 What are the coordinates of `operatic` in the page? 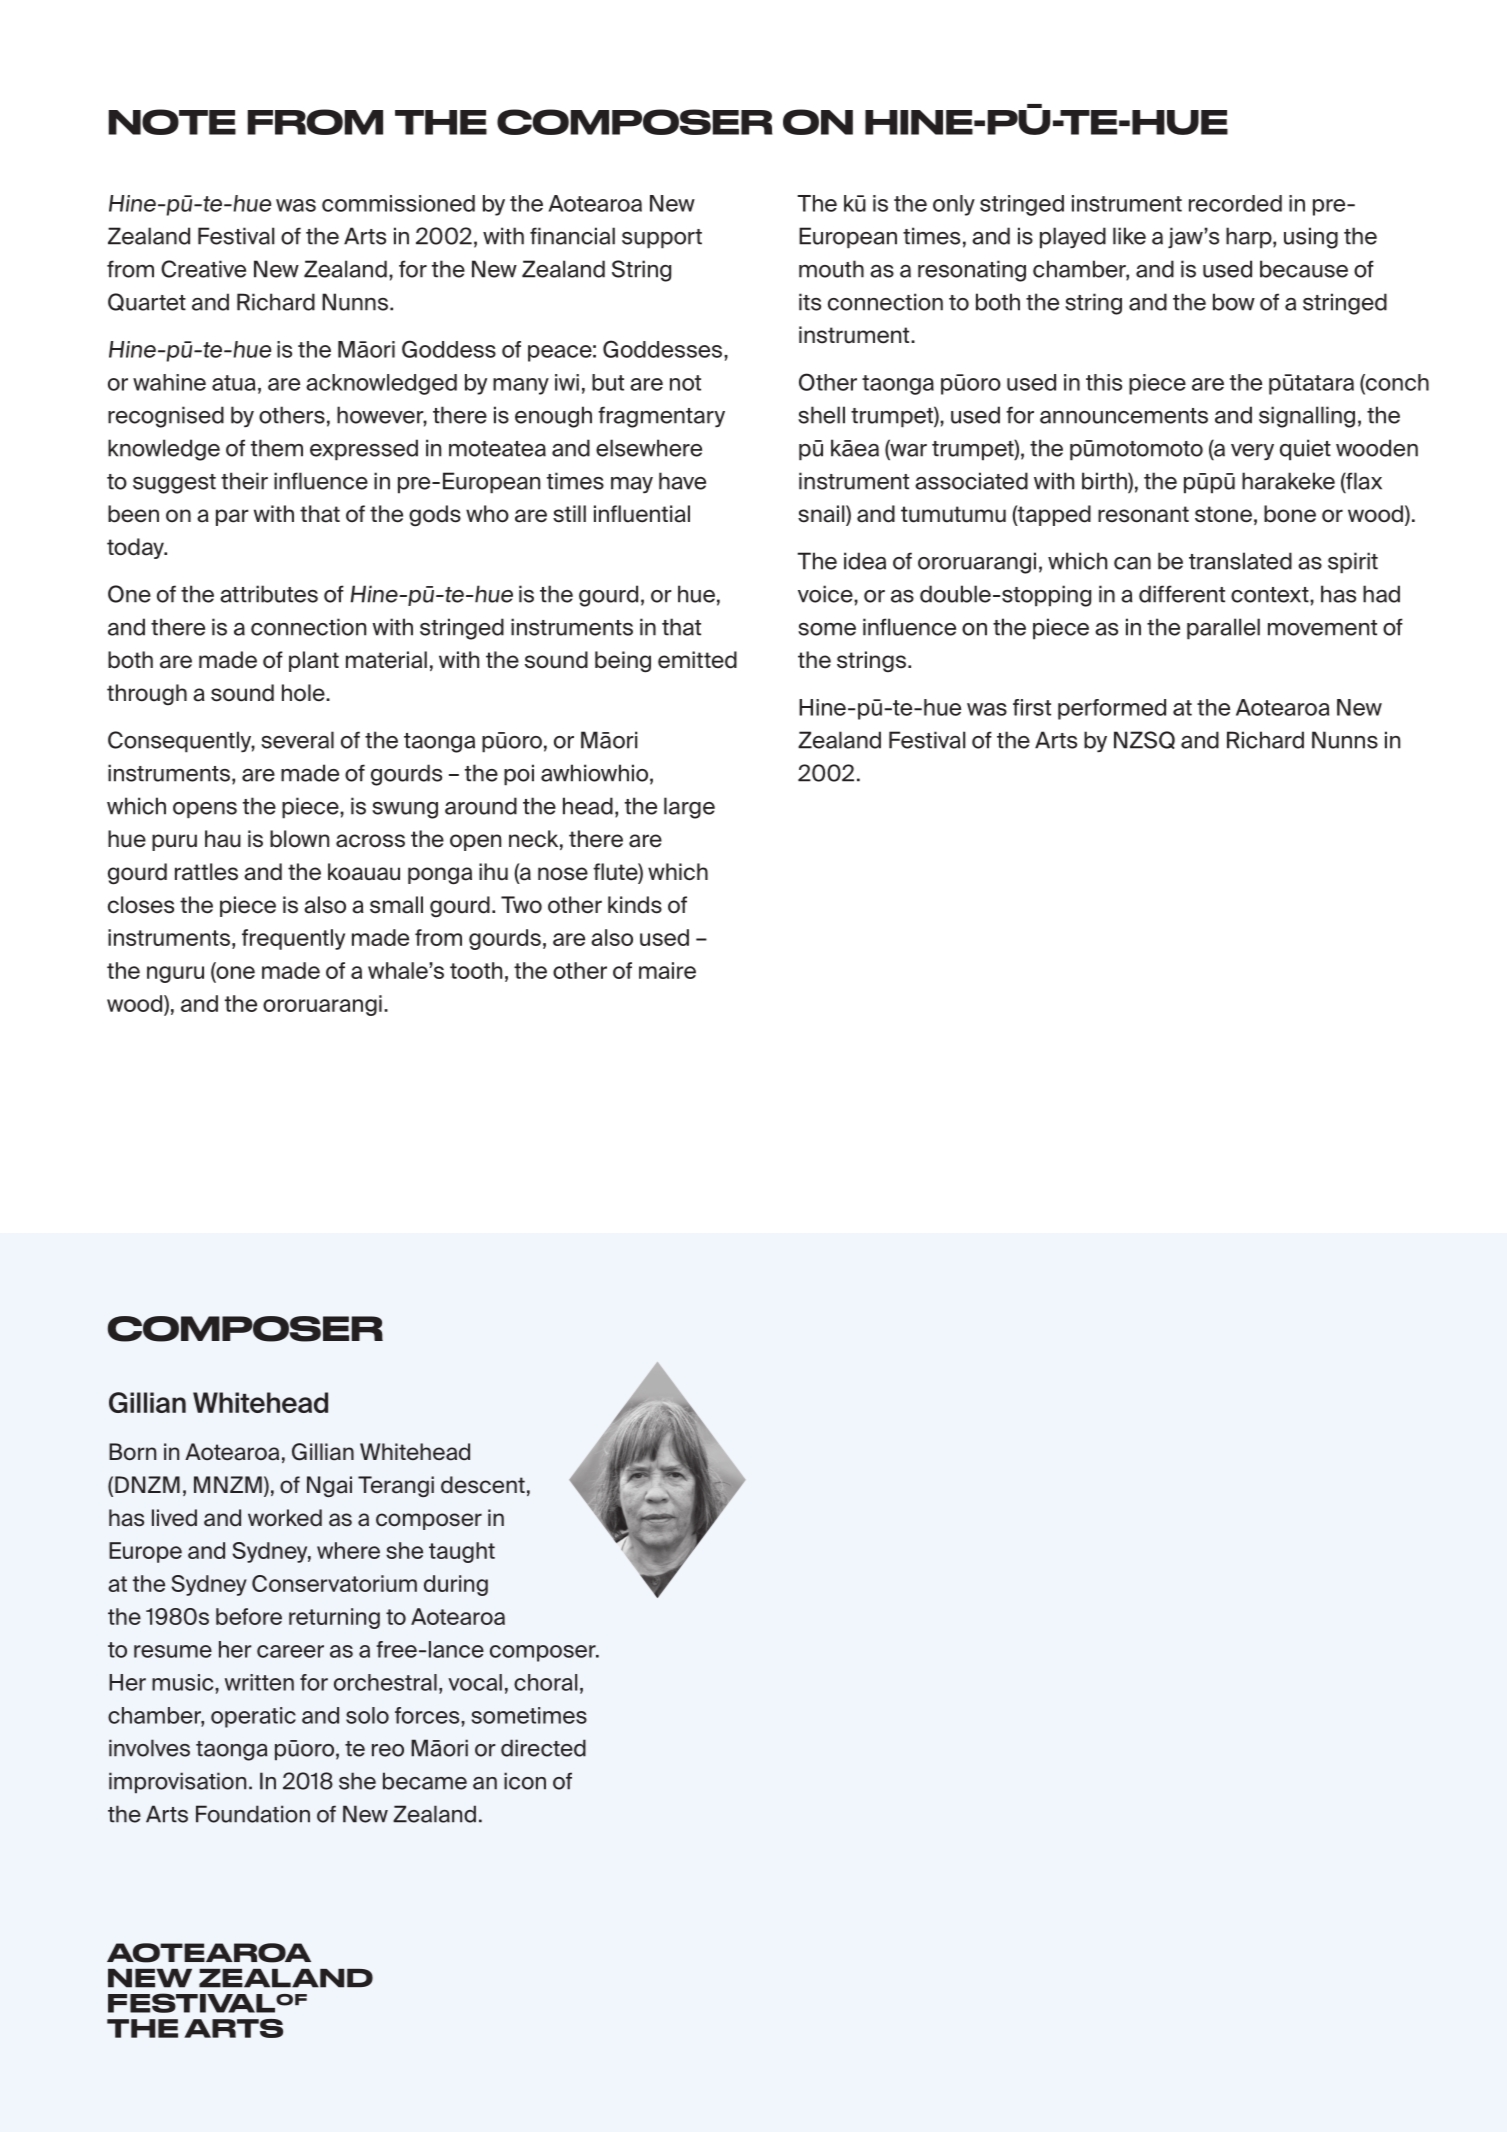 It's located at (253, 1717).
